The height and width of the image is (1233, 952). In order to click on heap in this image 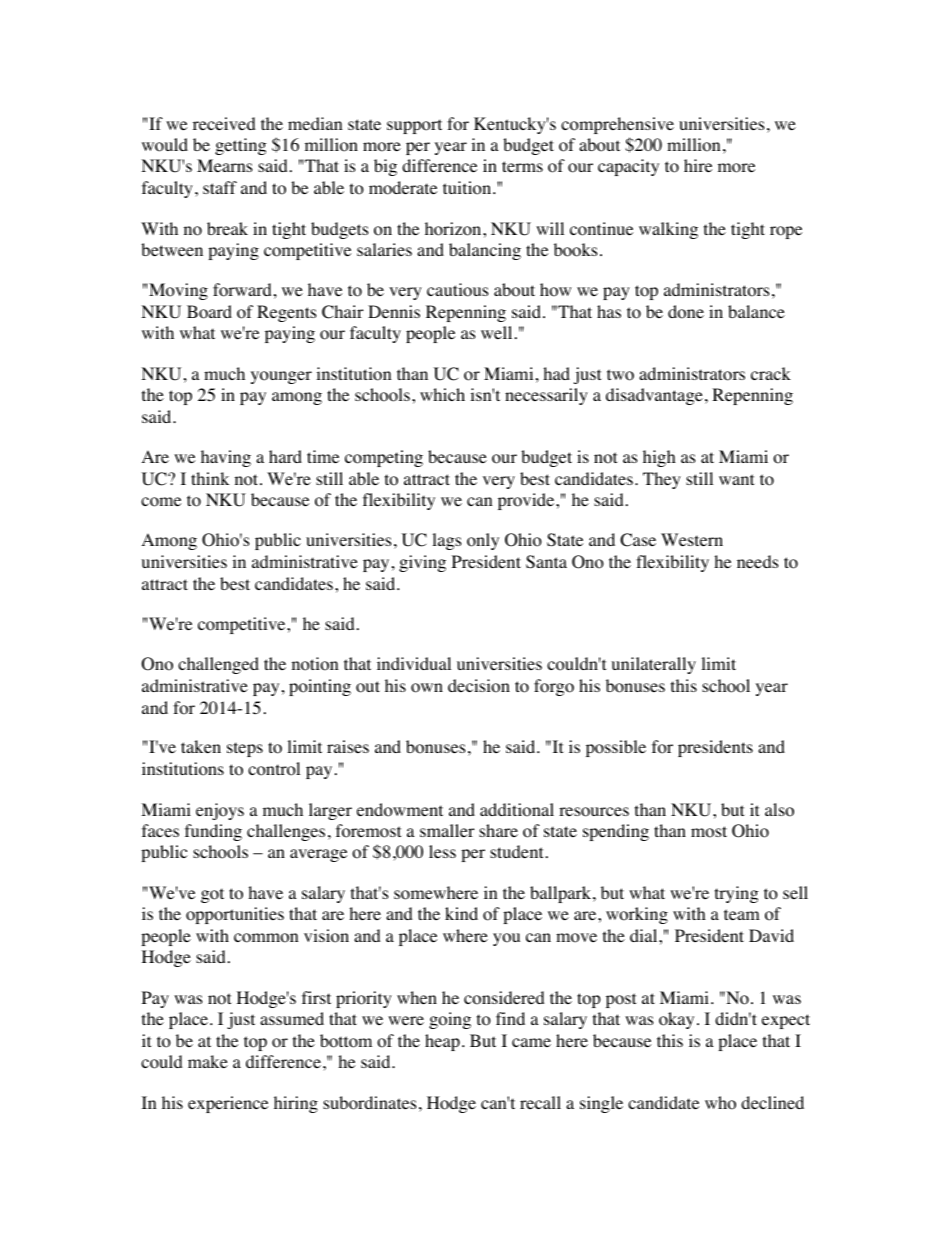, I will do `click(442, 1042)`.
